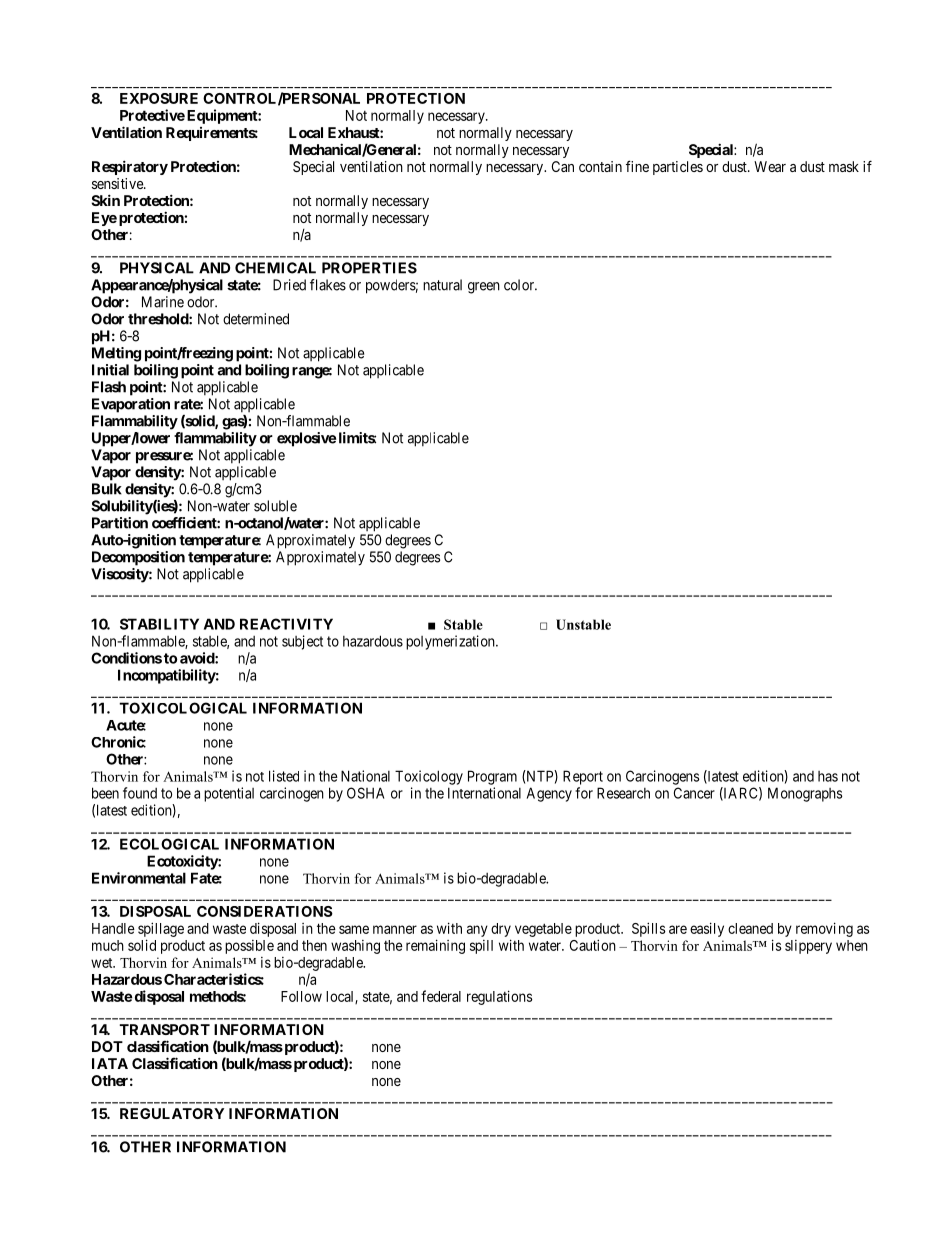  I want to click on Monographs, so click(805, 794).
